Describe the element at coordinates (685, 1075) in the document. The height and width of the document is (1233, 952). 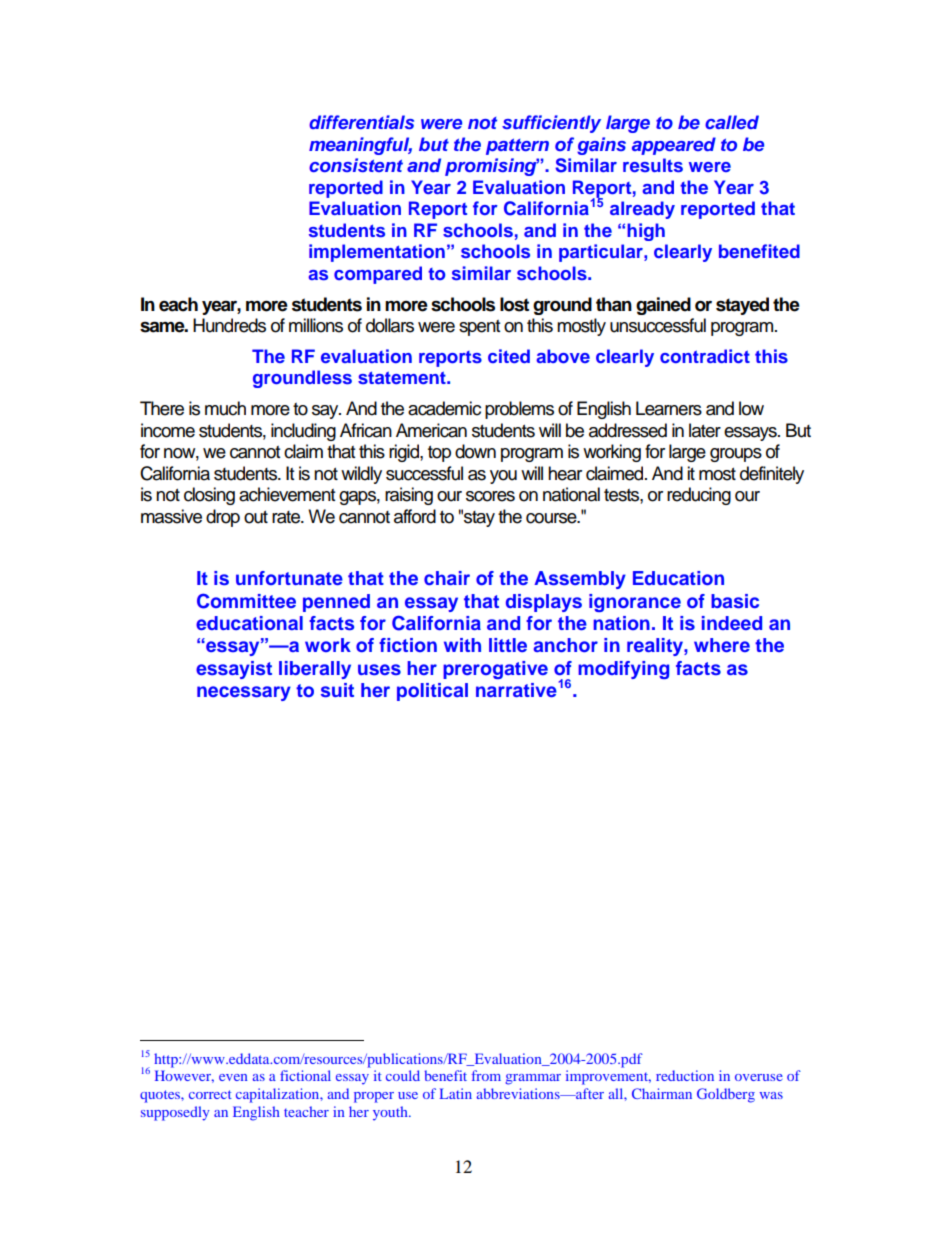
I see `reduction` at that location.
